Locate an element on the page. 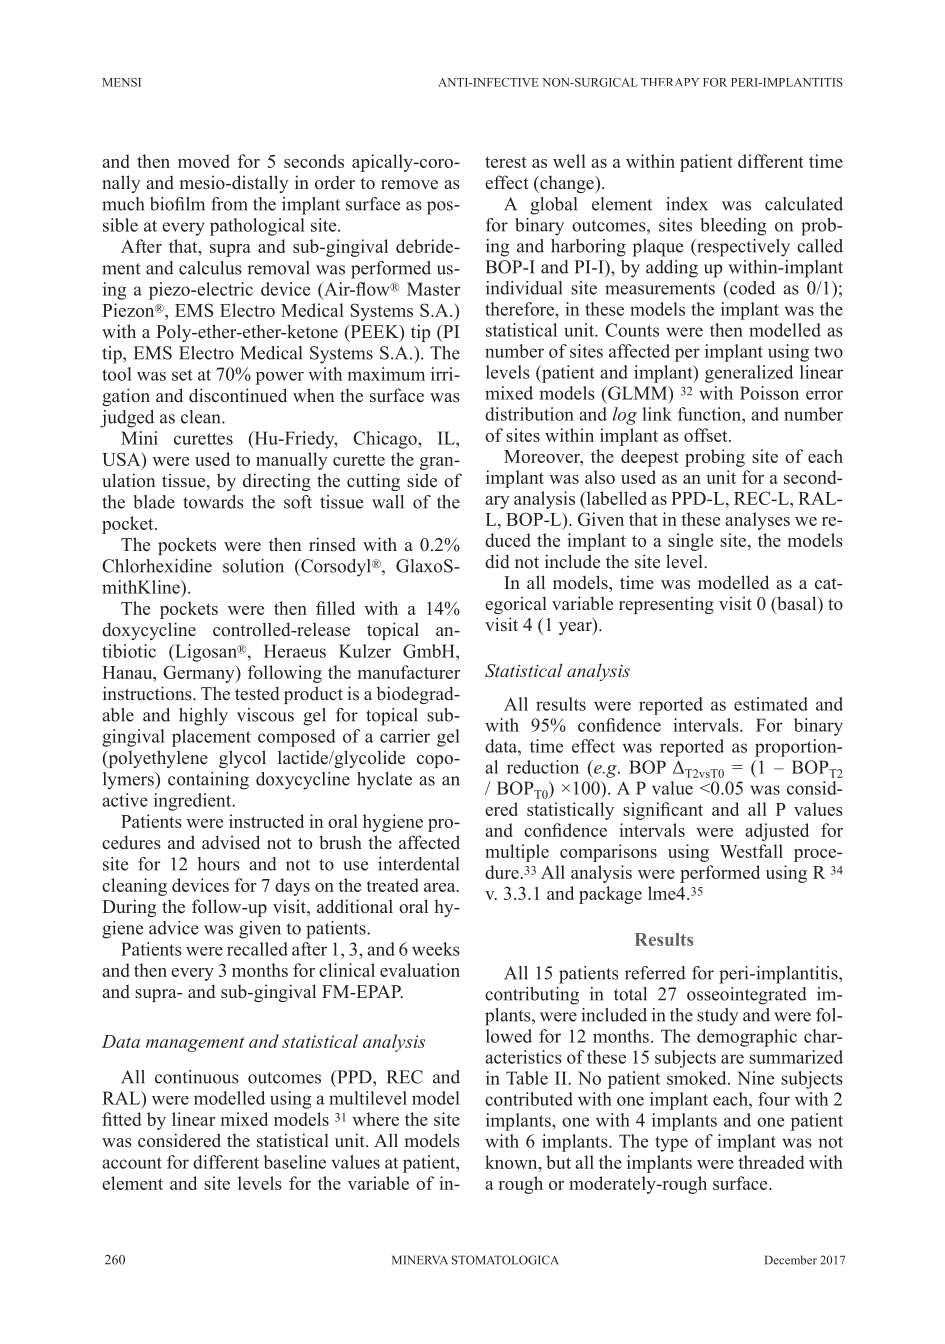 This document has width=945, height=1344. moved is located at coordinates (204, 161).
